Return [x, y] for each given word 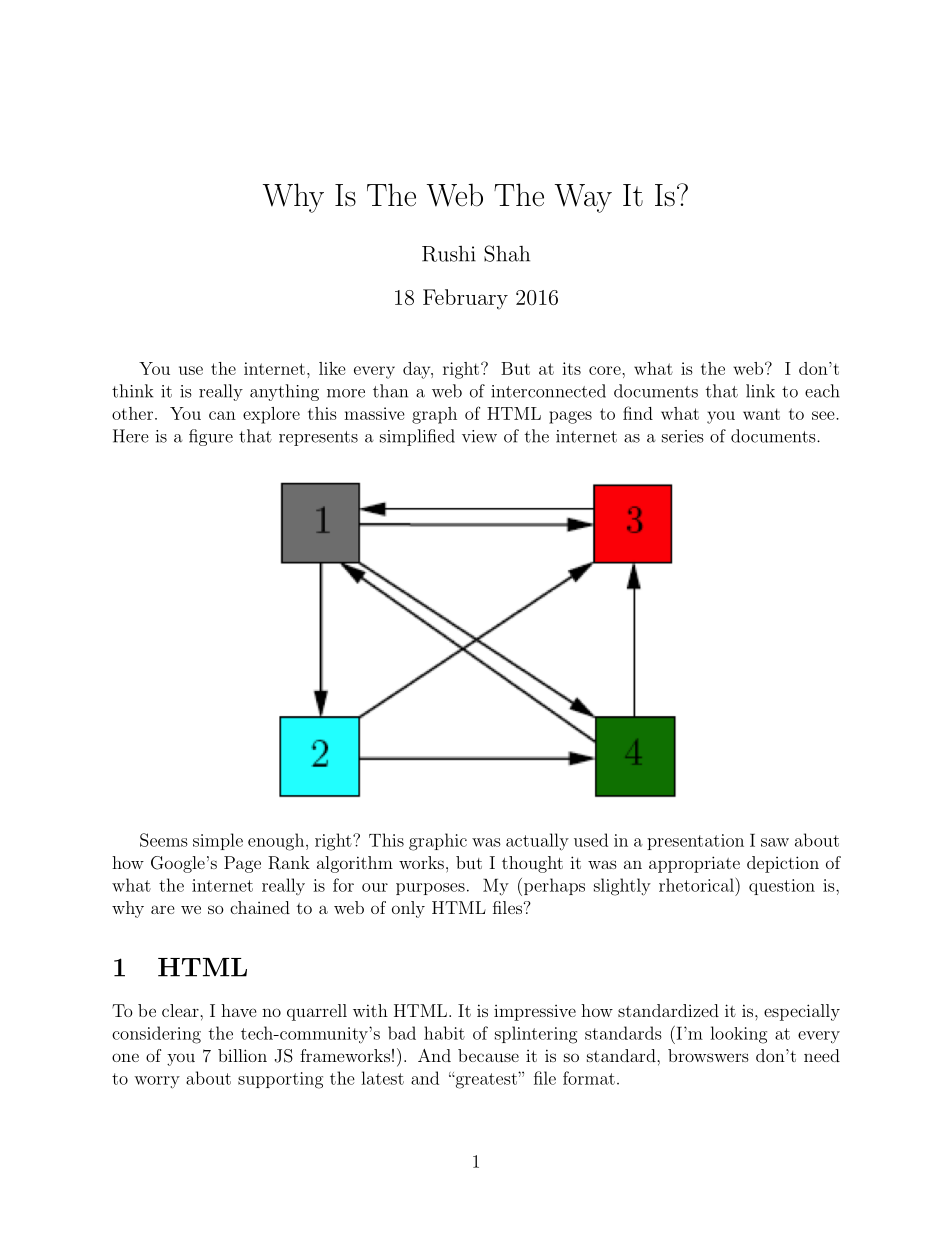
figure [211, 437]
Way [583, 198]
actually [537, 842]
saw [775, 842]
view [479, 436]
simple [218, 841]
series [682, 436]
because [488, 1055]
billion [242, 1055]
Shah [507, 253]
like [332, 368]
